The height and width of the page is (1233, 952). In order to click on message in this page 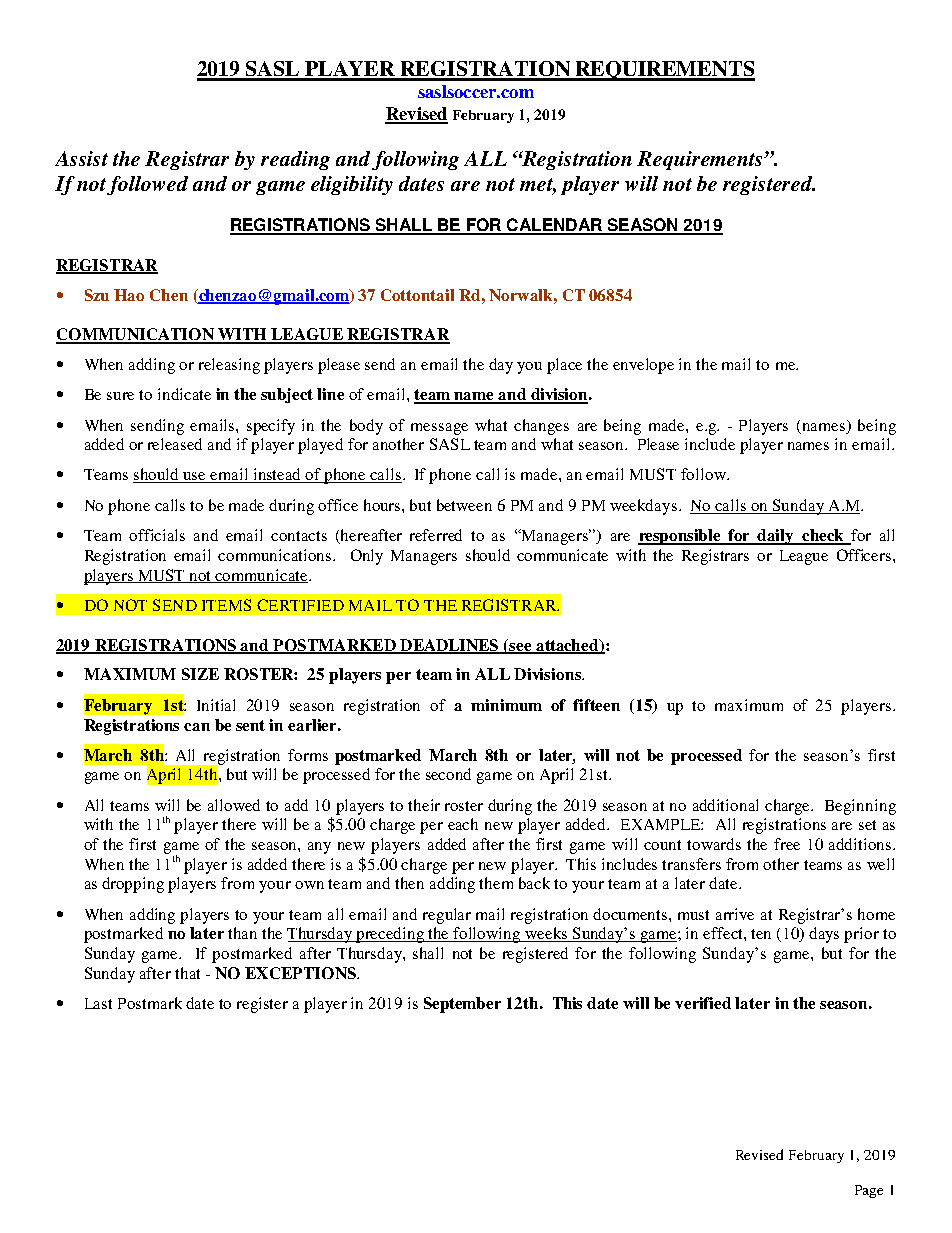, I will do `click(439, 429)`.
